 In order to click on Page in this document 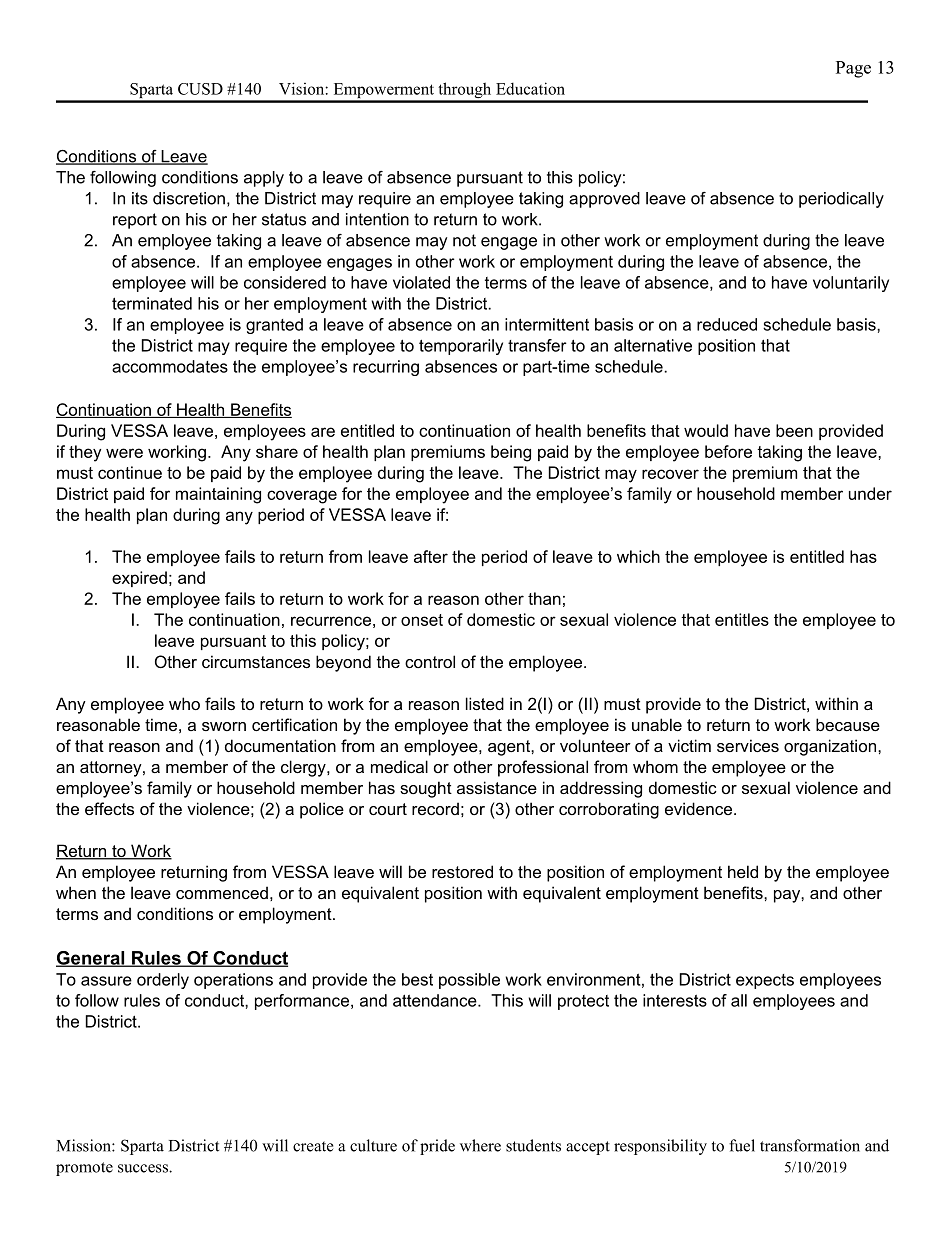, I will do `click(853, 69)`.
